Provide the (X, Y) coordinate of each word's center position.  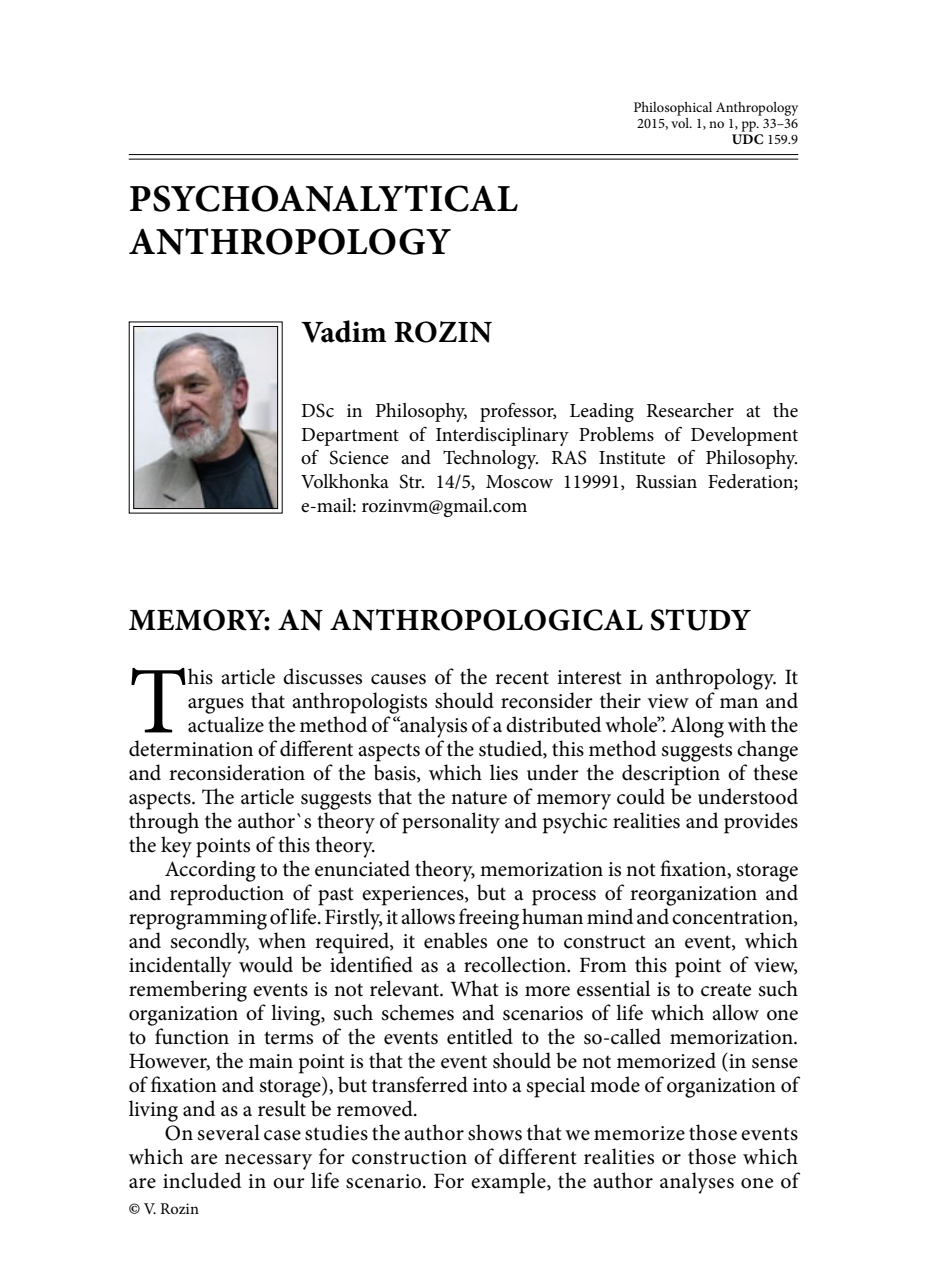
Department (350, 437)
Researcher (690, 410)
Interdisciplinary (502, 436)
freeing (489, 919)
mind (610, 916)
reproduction (227, 895)
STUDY (700, 620)
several (229, 1132)
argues (216, 706)
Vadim (344, 331)
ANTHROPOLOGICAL (486, 620)
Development (744, 436)
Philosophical (673, 109)
